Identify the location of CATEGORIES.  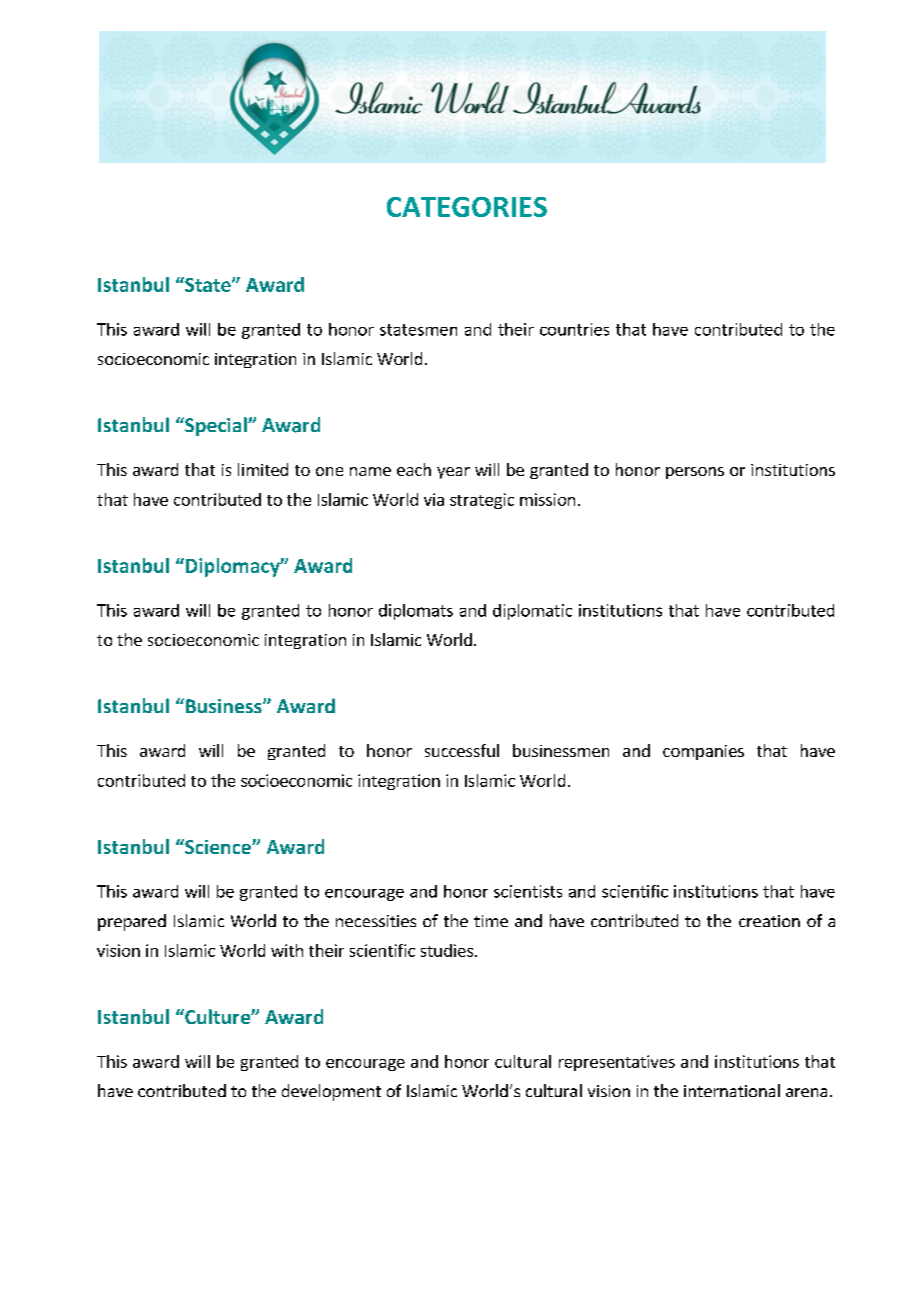
(467, 207).
